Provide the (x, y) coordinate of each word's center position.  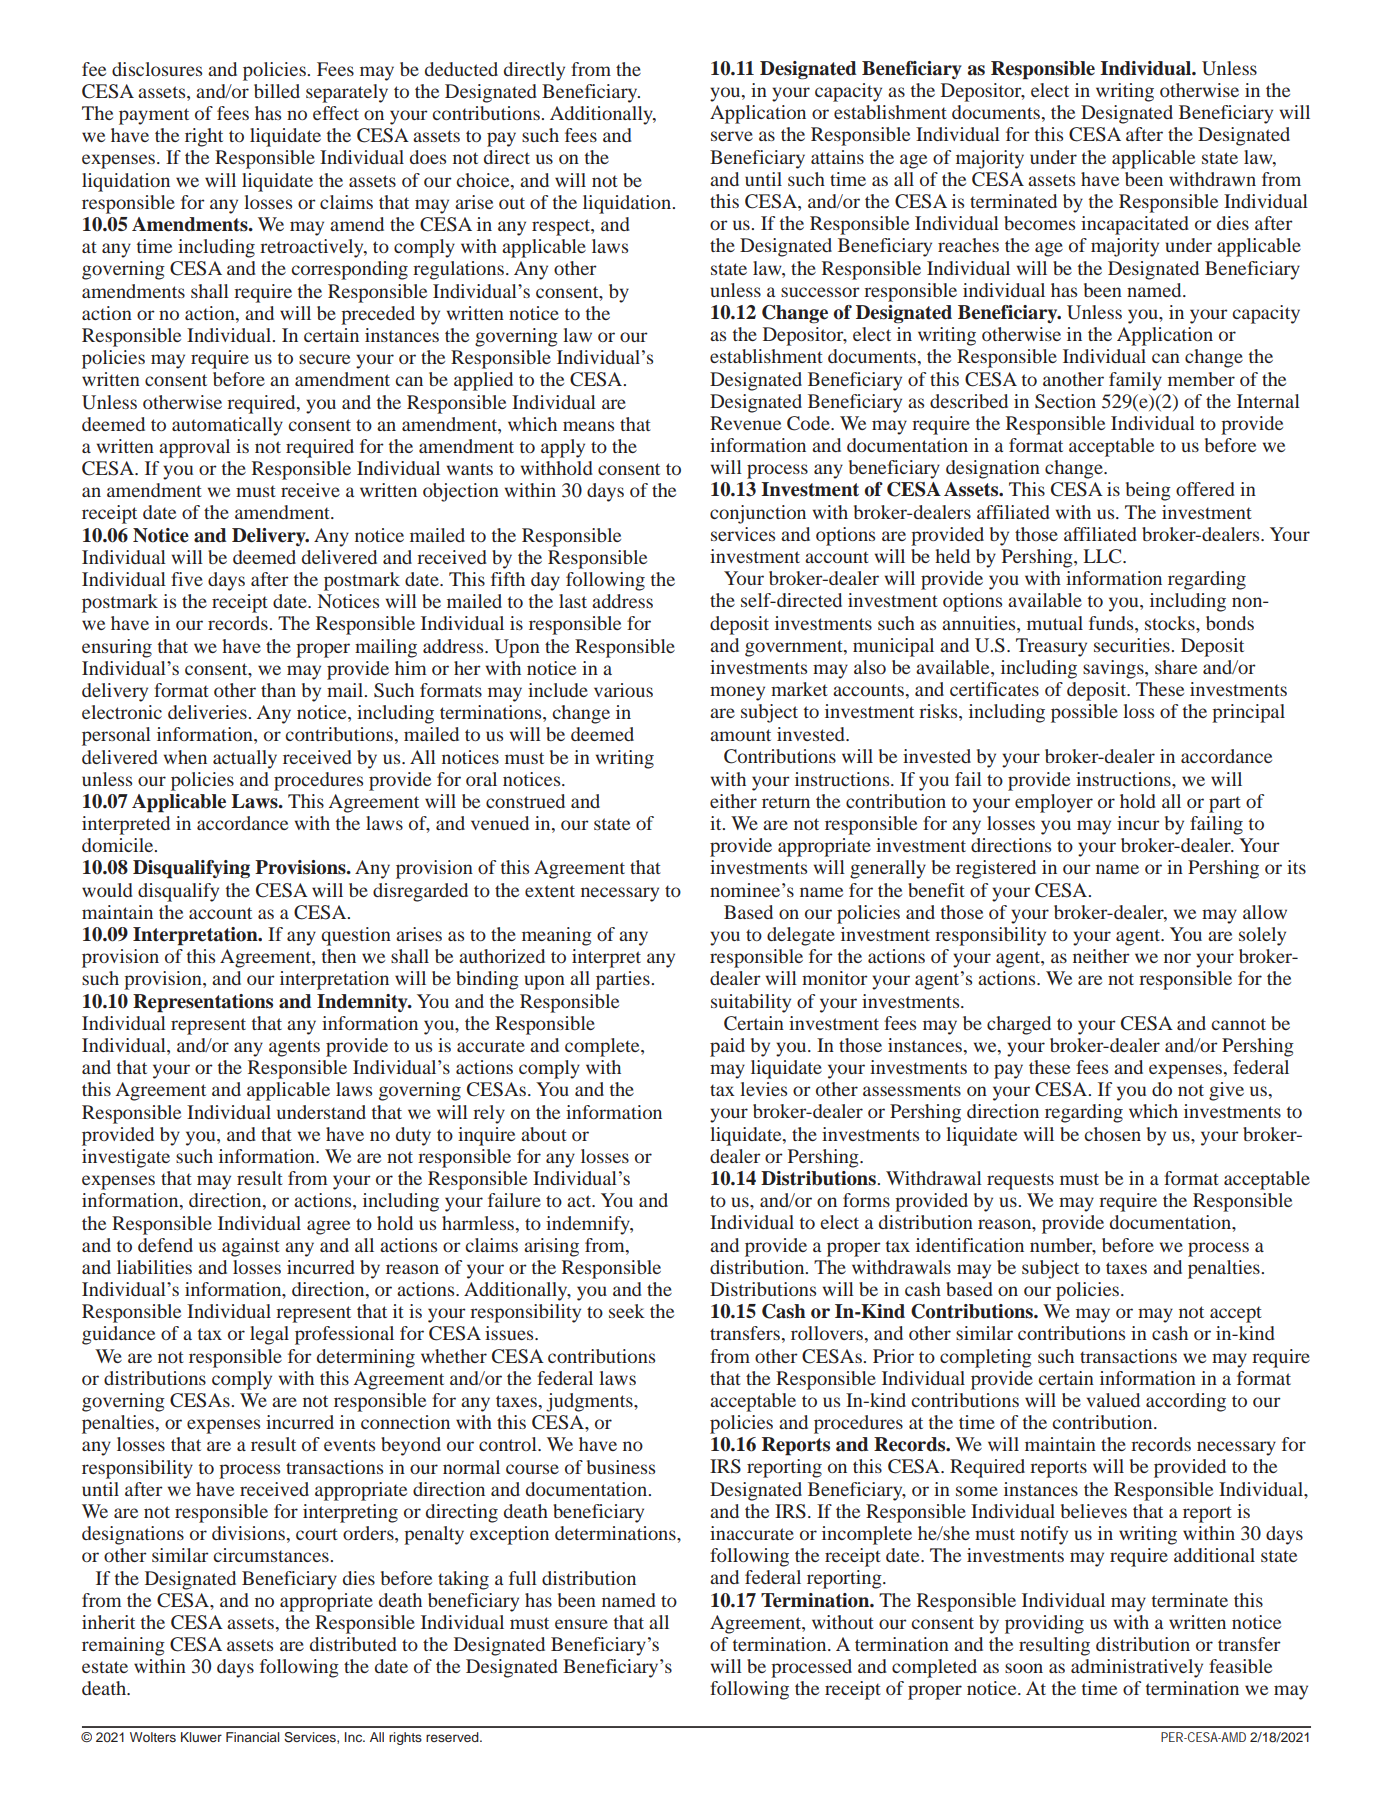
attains (837, 157)
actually (245, 759)
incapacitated (1135, 225)
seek (627, 1311)
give (1226, 1091)
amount (740, 735)
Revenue (745, 423)
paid (727, 1047)
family (1135, 381)
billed (277, 91)
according (1186, 1402)
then (339, 956)
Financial (252, 1737)
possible (1084, 713)
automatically (227, 426)
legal (269, 1335)
